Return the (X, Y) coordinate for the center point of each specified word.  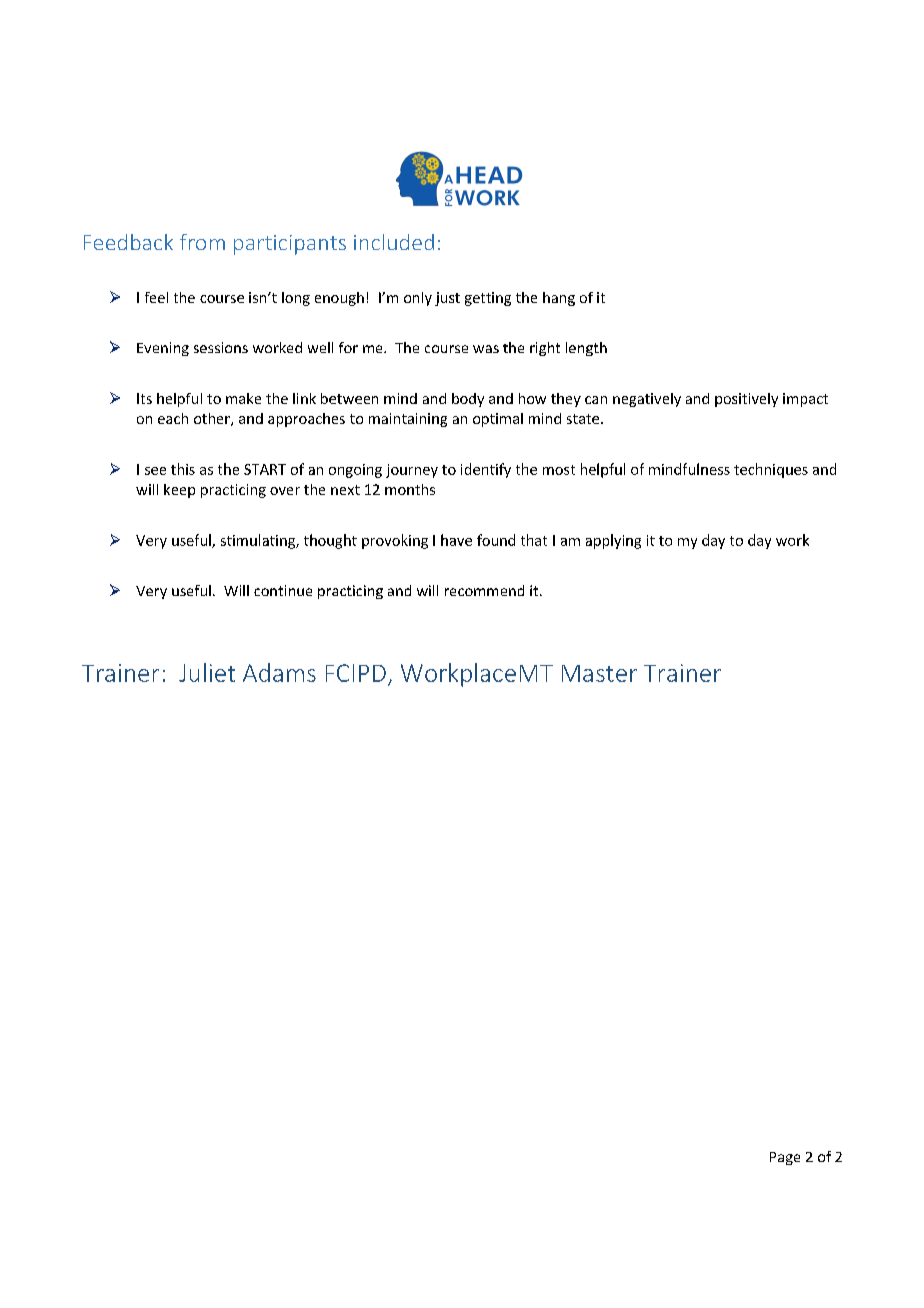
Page (785, 1158)
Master (599, 673)
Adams (279, 672)
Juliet (207, 672)
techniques (771, 470)
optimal (498, 420)
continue (283, 590)
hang (559, 299)
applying (613, 541)
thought (330, 541)
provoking (395, 541)
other (213, 419)
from (202, 242)
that (534, 540)
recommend (484, 590)
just (447, 299)
